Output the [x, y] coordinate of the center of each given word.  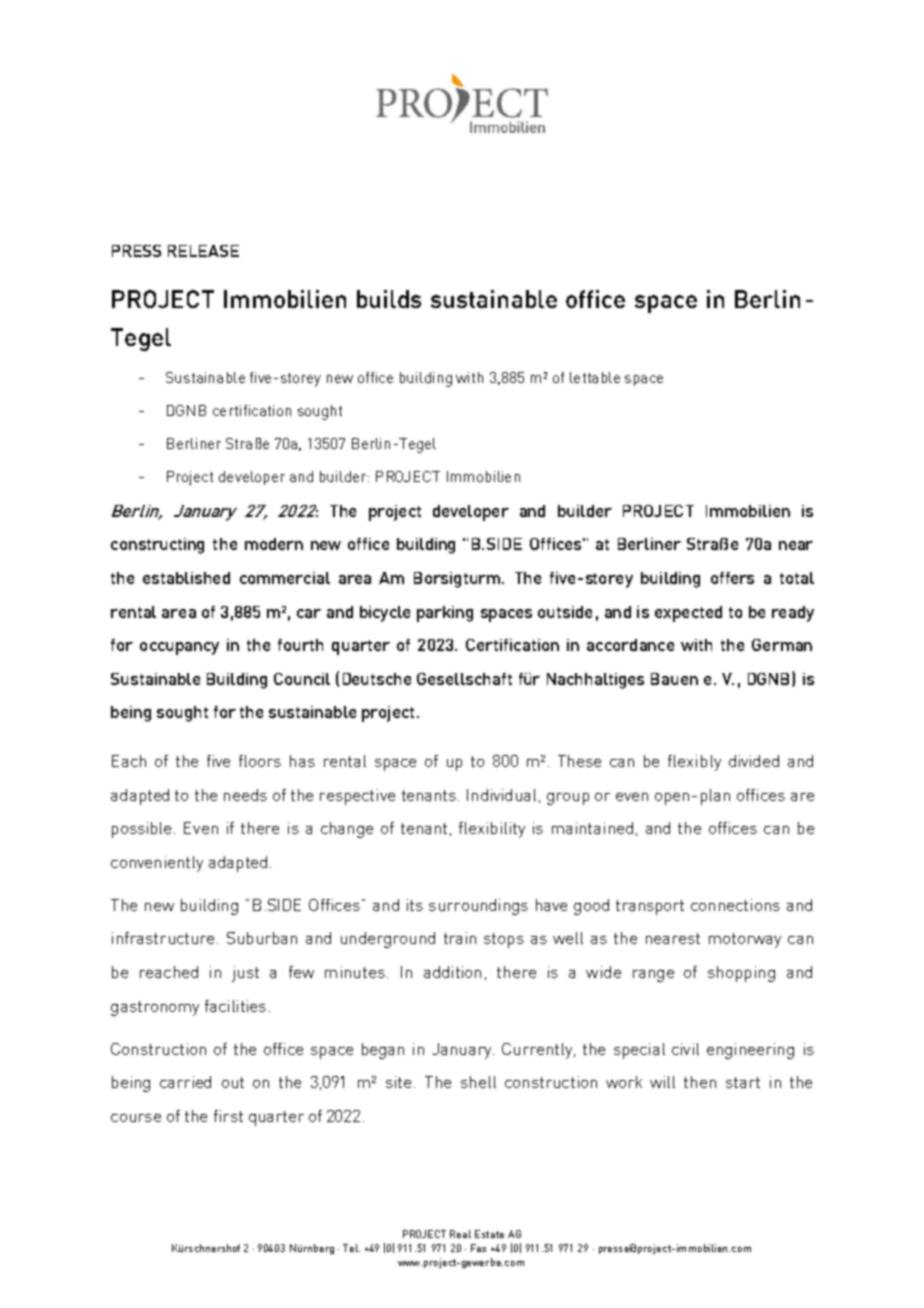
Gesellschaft [464, 679]
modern [274, 544]
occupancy [179, 648]
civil [685, 1049]
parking [445, 614]
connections [735, 905]
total [797, 578]
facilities [235, 1006]
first [228, 1116]
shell [478, 1082]
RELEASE [203, 251]
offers [732, 578]
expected [688, 614]
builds [389, 299]
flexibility [492, 830]
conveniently [157, 864]
